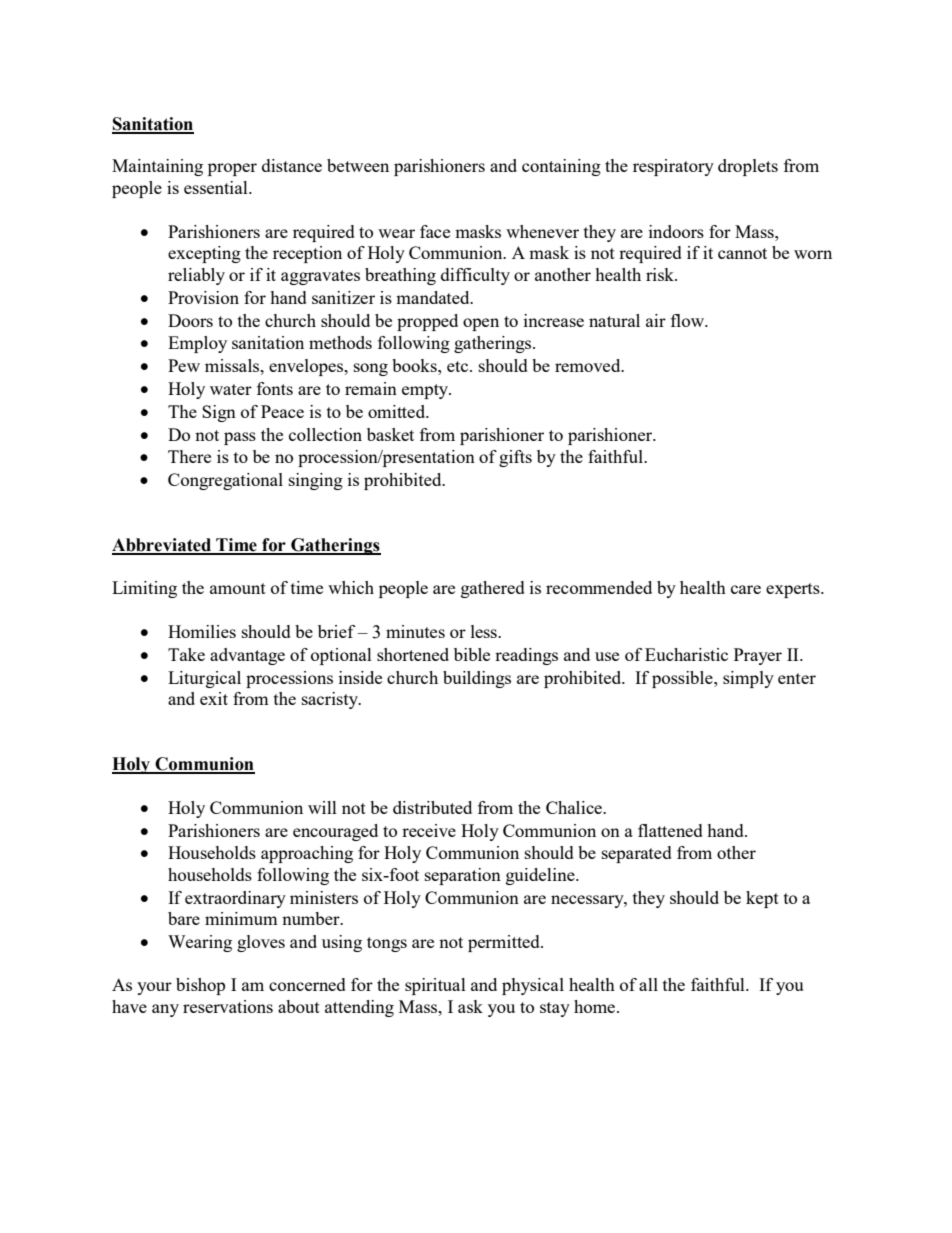  I want to click on care, so click(746, 589).
